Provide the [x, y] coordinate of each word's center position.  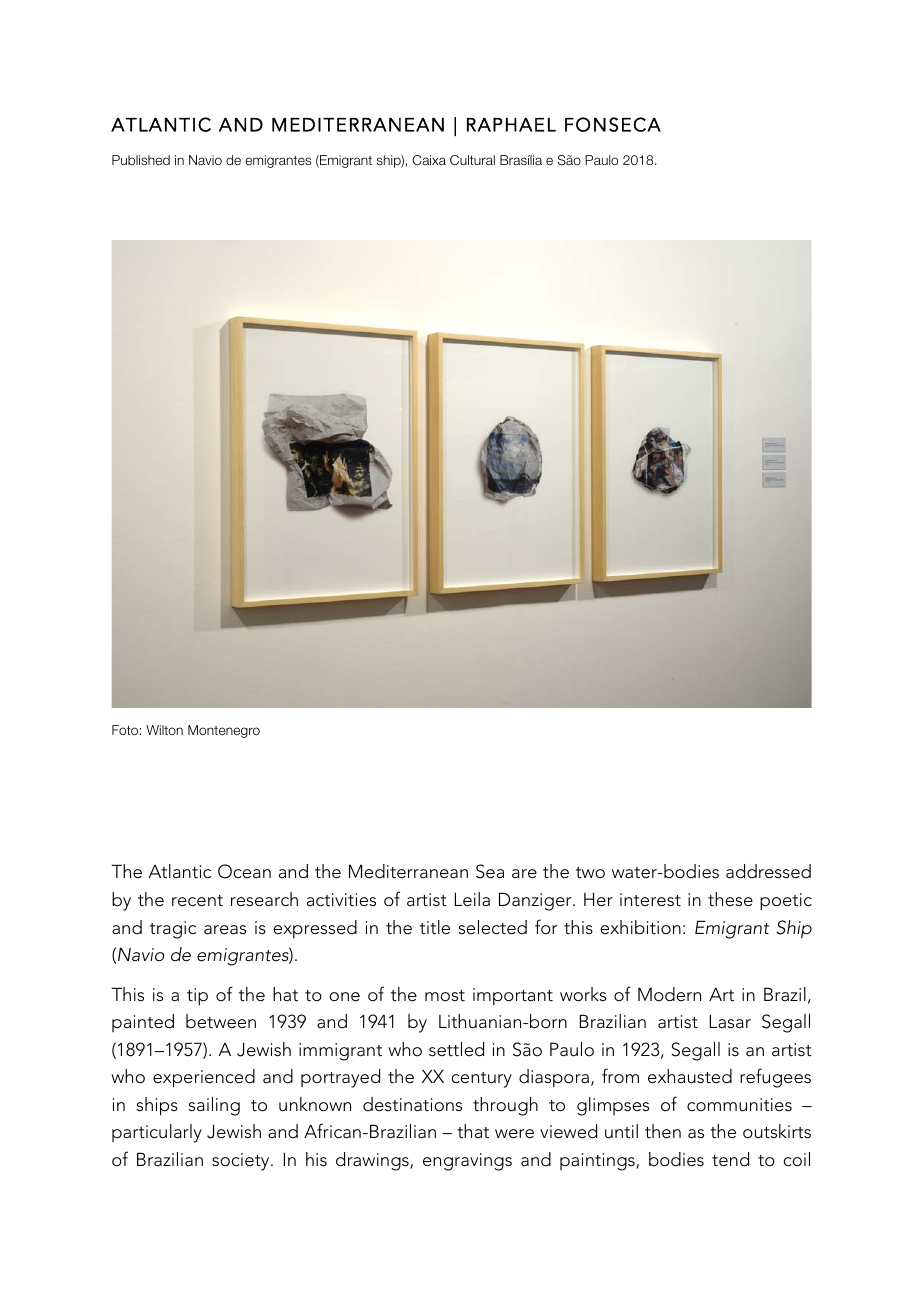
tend [730, 1159]
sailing [214, 1106]
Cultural [472, 160]
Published [141, 160]
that [473, 1131]
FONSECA [613, 124]
